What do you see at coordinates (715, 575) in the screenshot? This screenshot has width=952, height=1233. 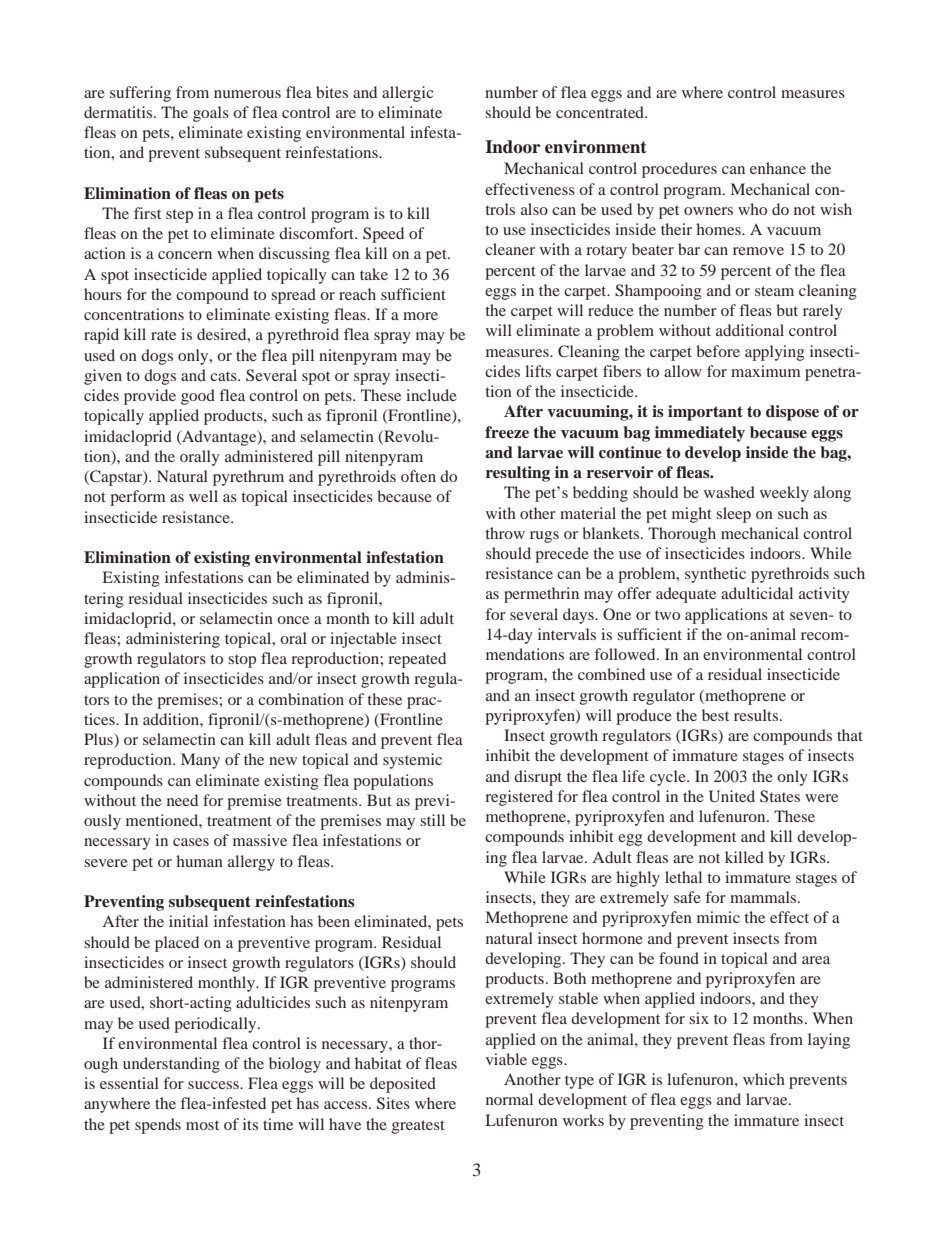 I see `synthetic` at bounding box center [715, 575].
